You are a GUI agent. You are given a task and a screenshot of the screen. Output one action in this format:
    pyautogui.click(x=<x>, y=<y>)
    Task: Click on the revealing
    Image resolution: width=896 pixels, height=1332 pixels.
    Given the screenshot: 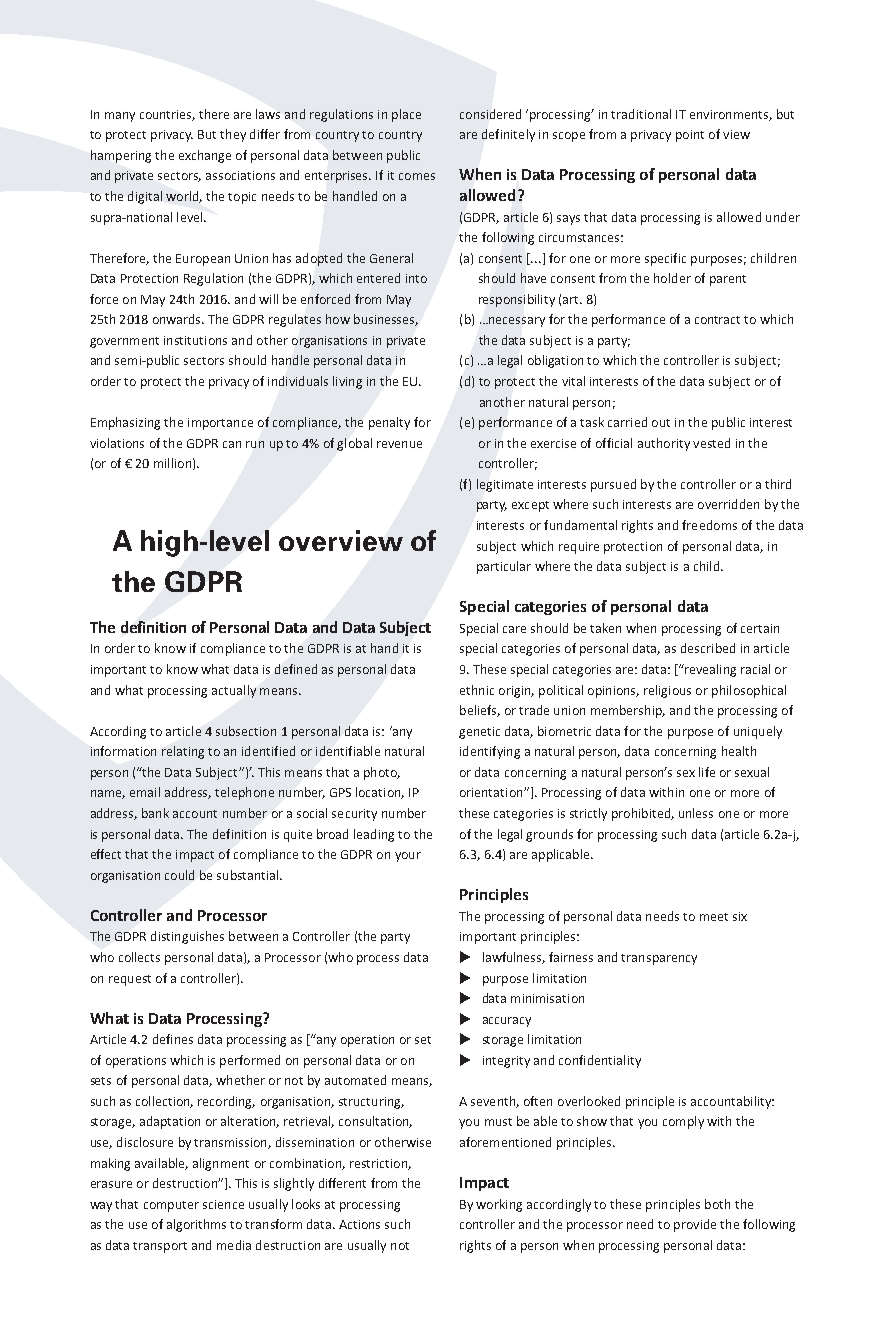 What is the action you would take?
    pyautogui.click(x=709, y=670)
